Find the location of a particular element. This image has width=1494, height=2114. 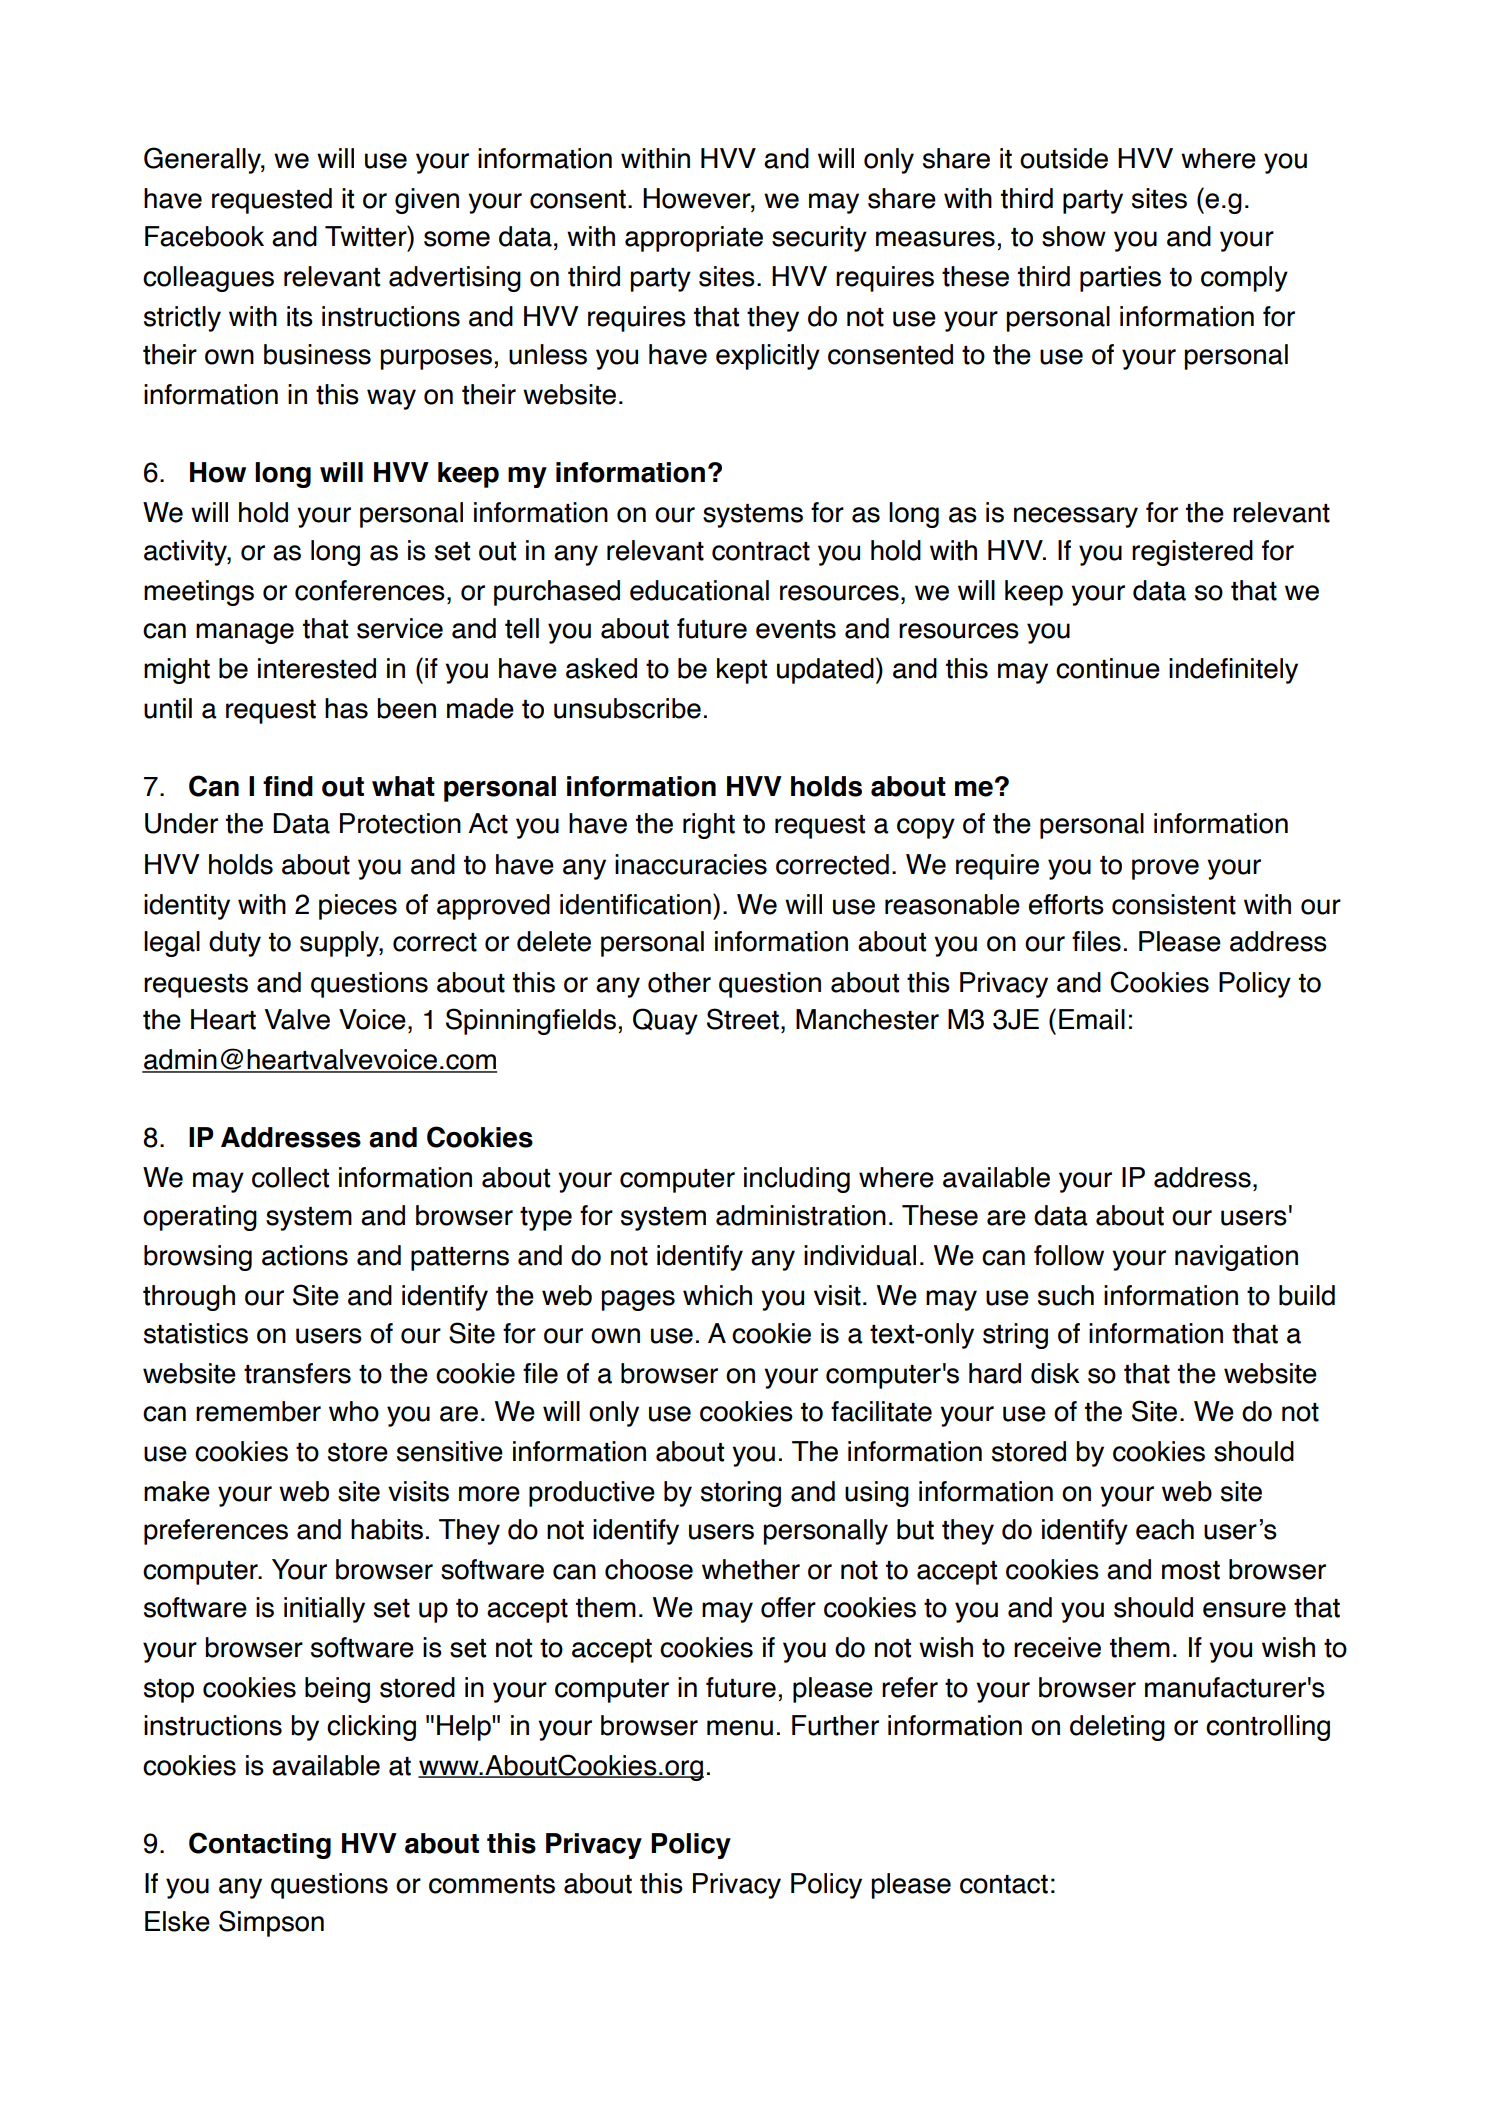

Email is located at coordinates (1092, 1019).
